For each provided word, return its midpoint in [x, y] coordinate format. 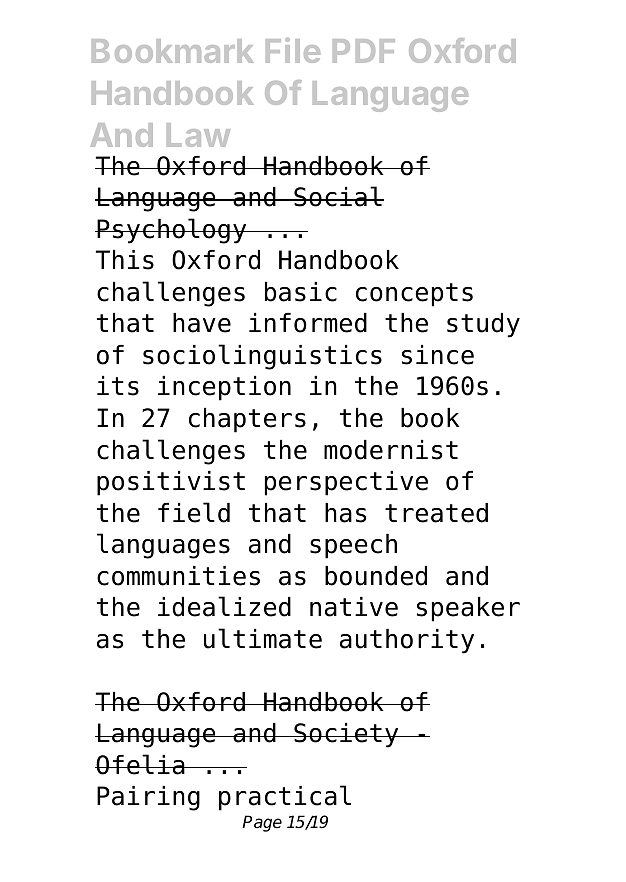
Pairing [148, 798]
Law [198, 135]
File [293, 50]
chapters [247, 420]
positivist [171, 483]
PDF [364, 51]
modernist [391, 450]
